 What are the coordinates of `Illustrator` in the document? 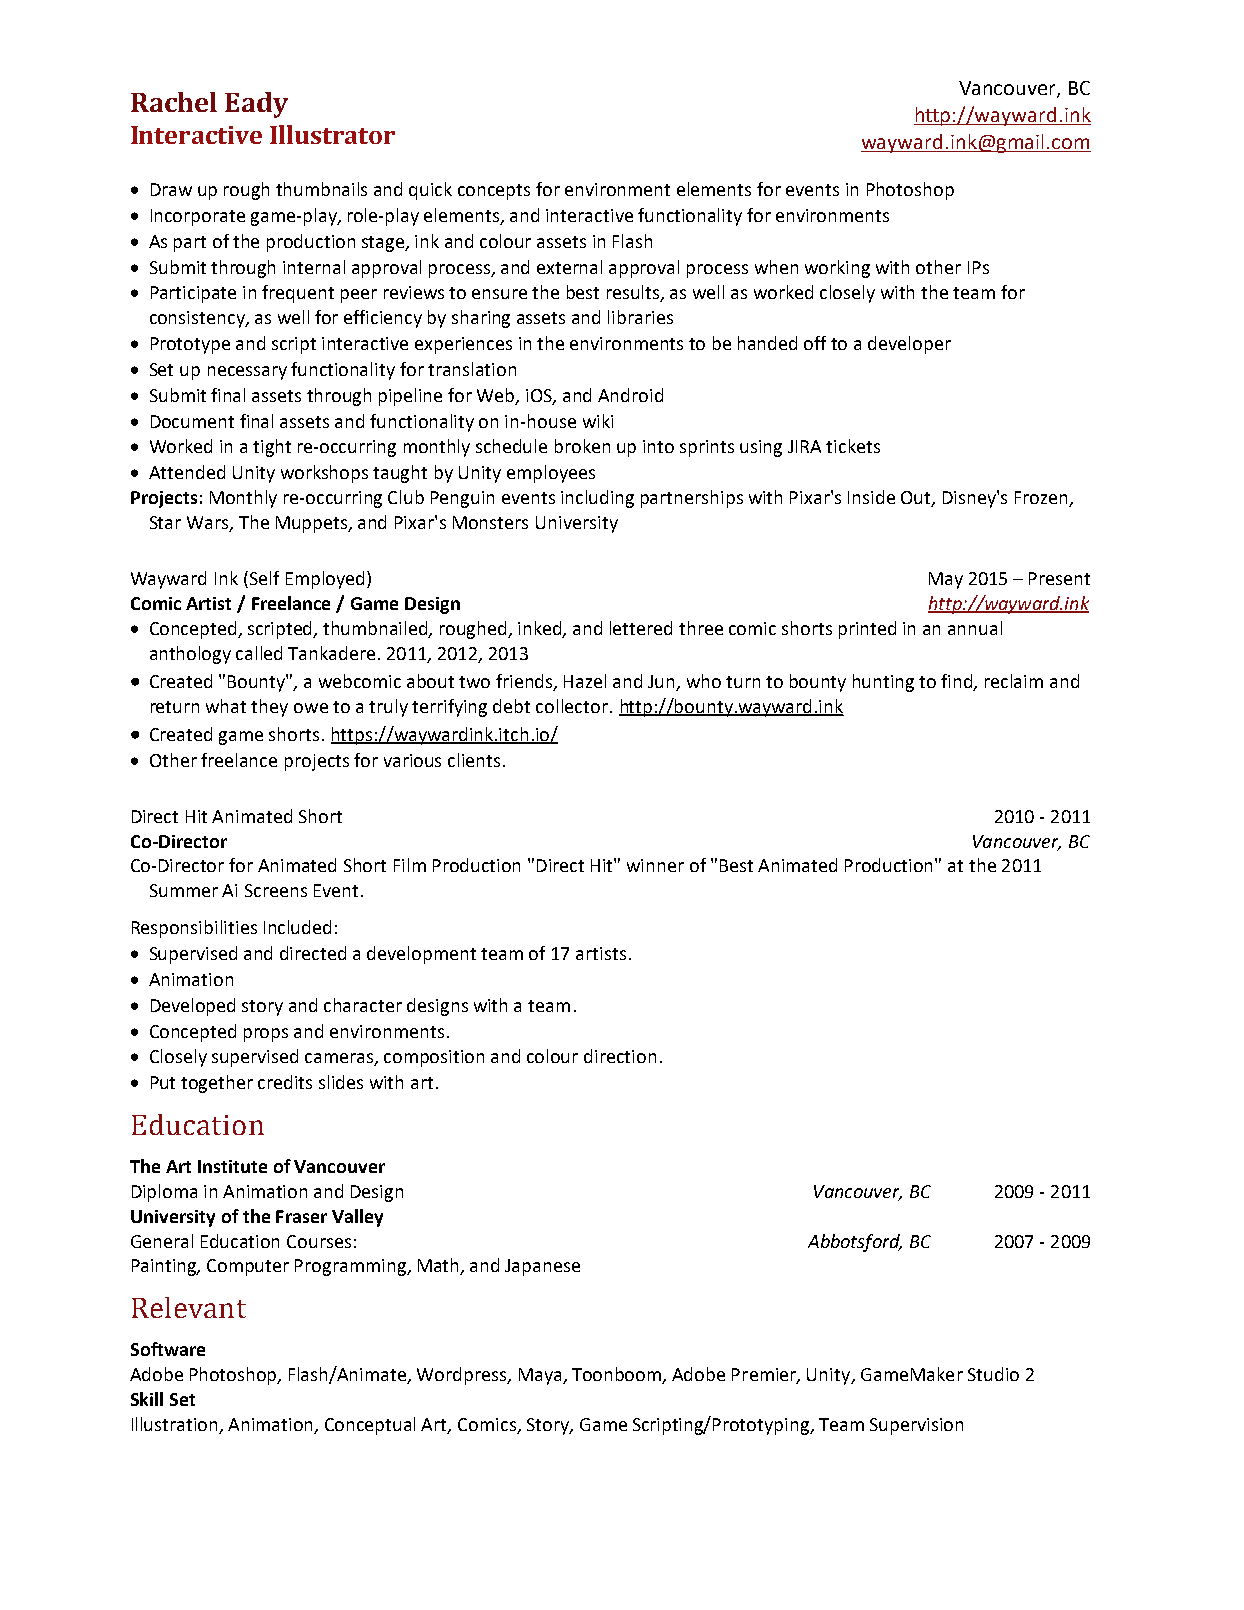 It's located at (332, 134).
